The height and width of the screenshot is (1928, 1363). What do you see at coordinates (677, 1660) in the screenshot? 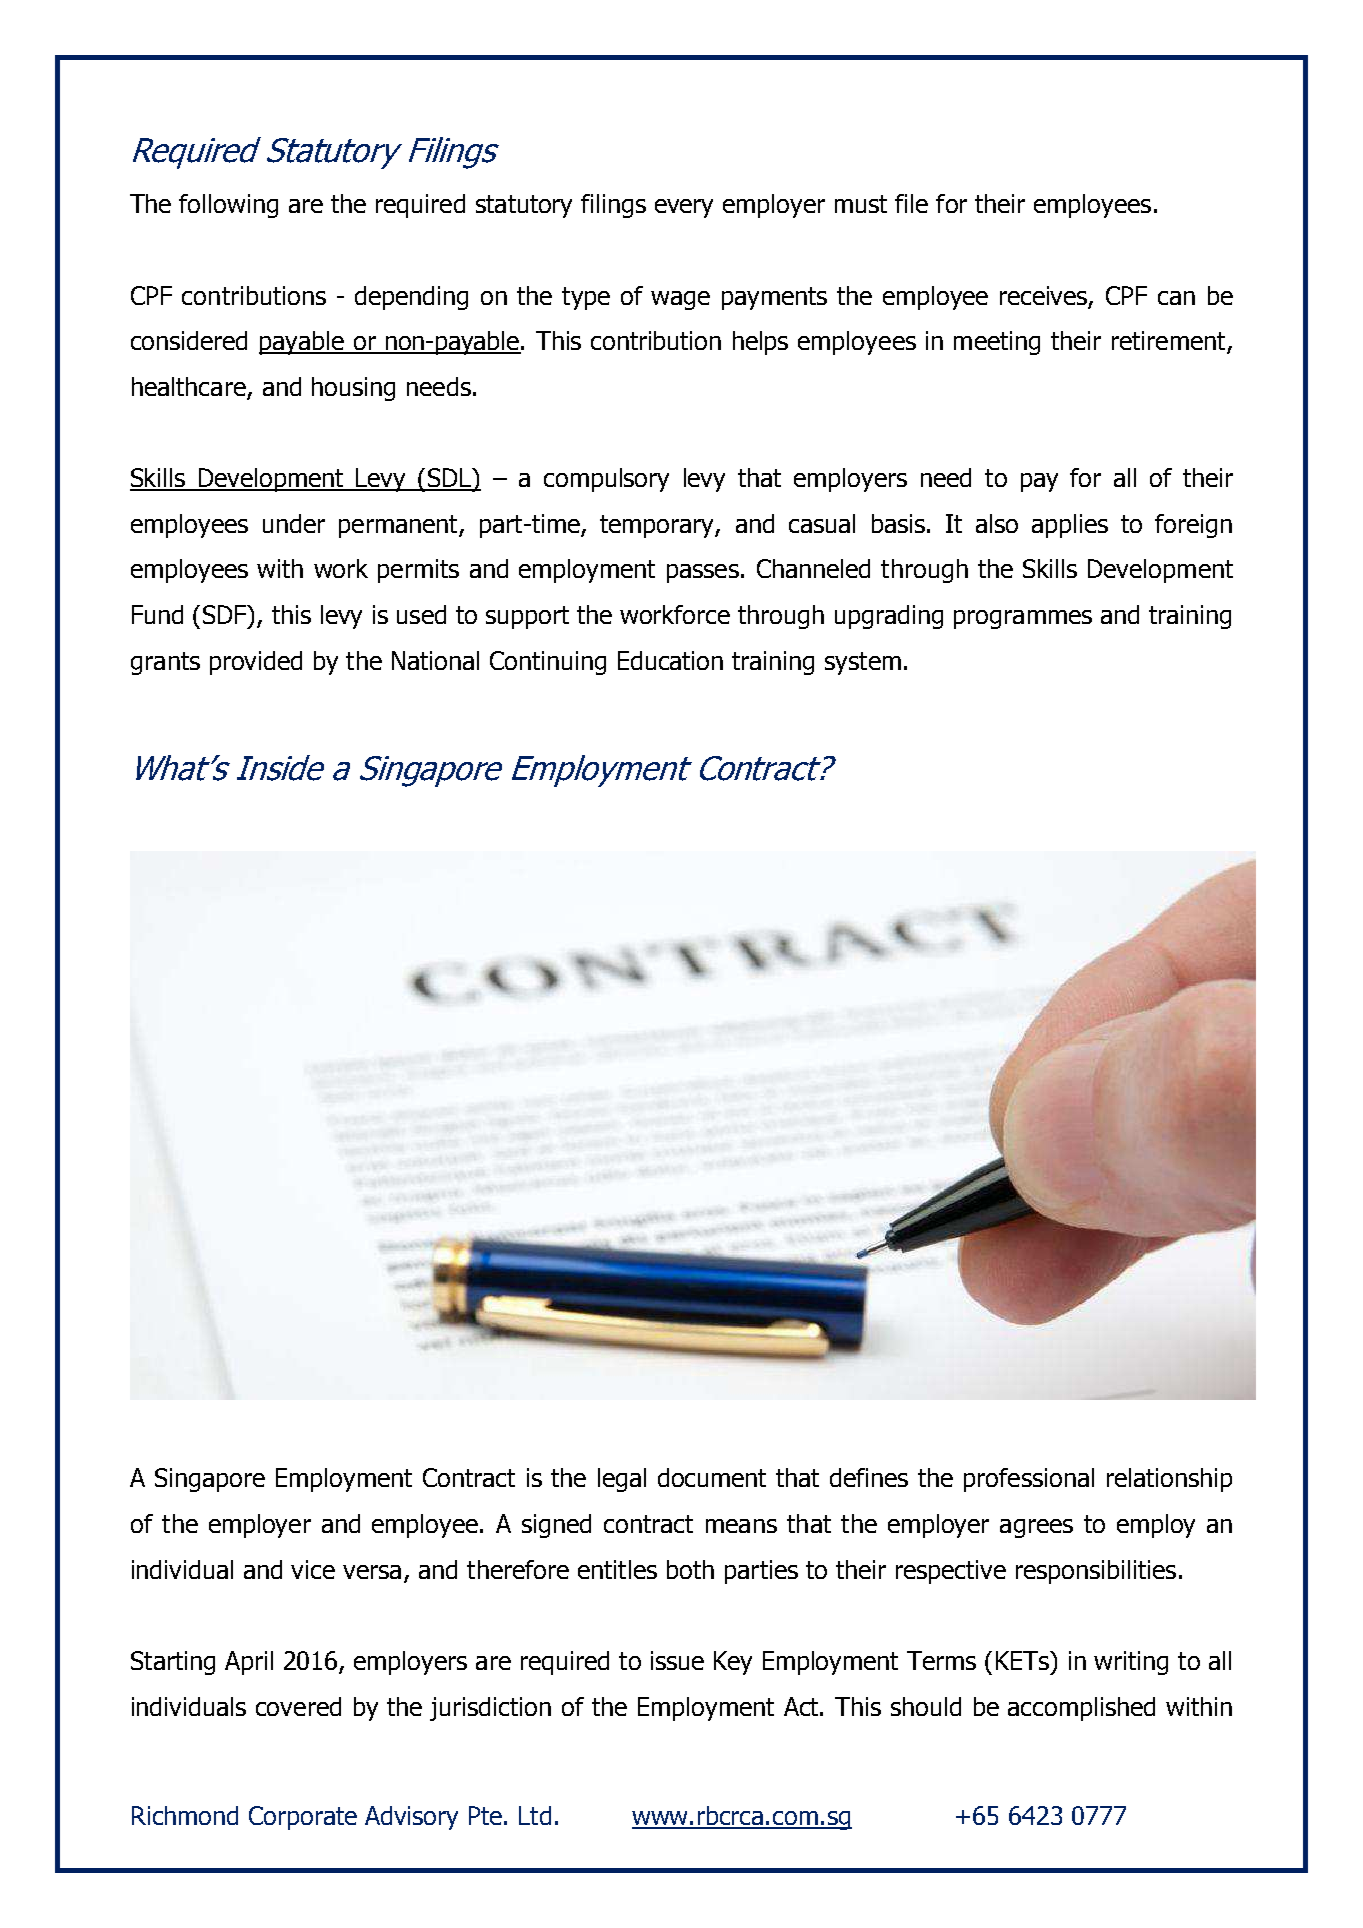
I see `issue` at bounding box center [677, 1660].
